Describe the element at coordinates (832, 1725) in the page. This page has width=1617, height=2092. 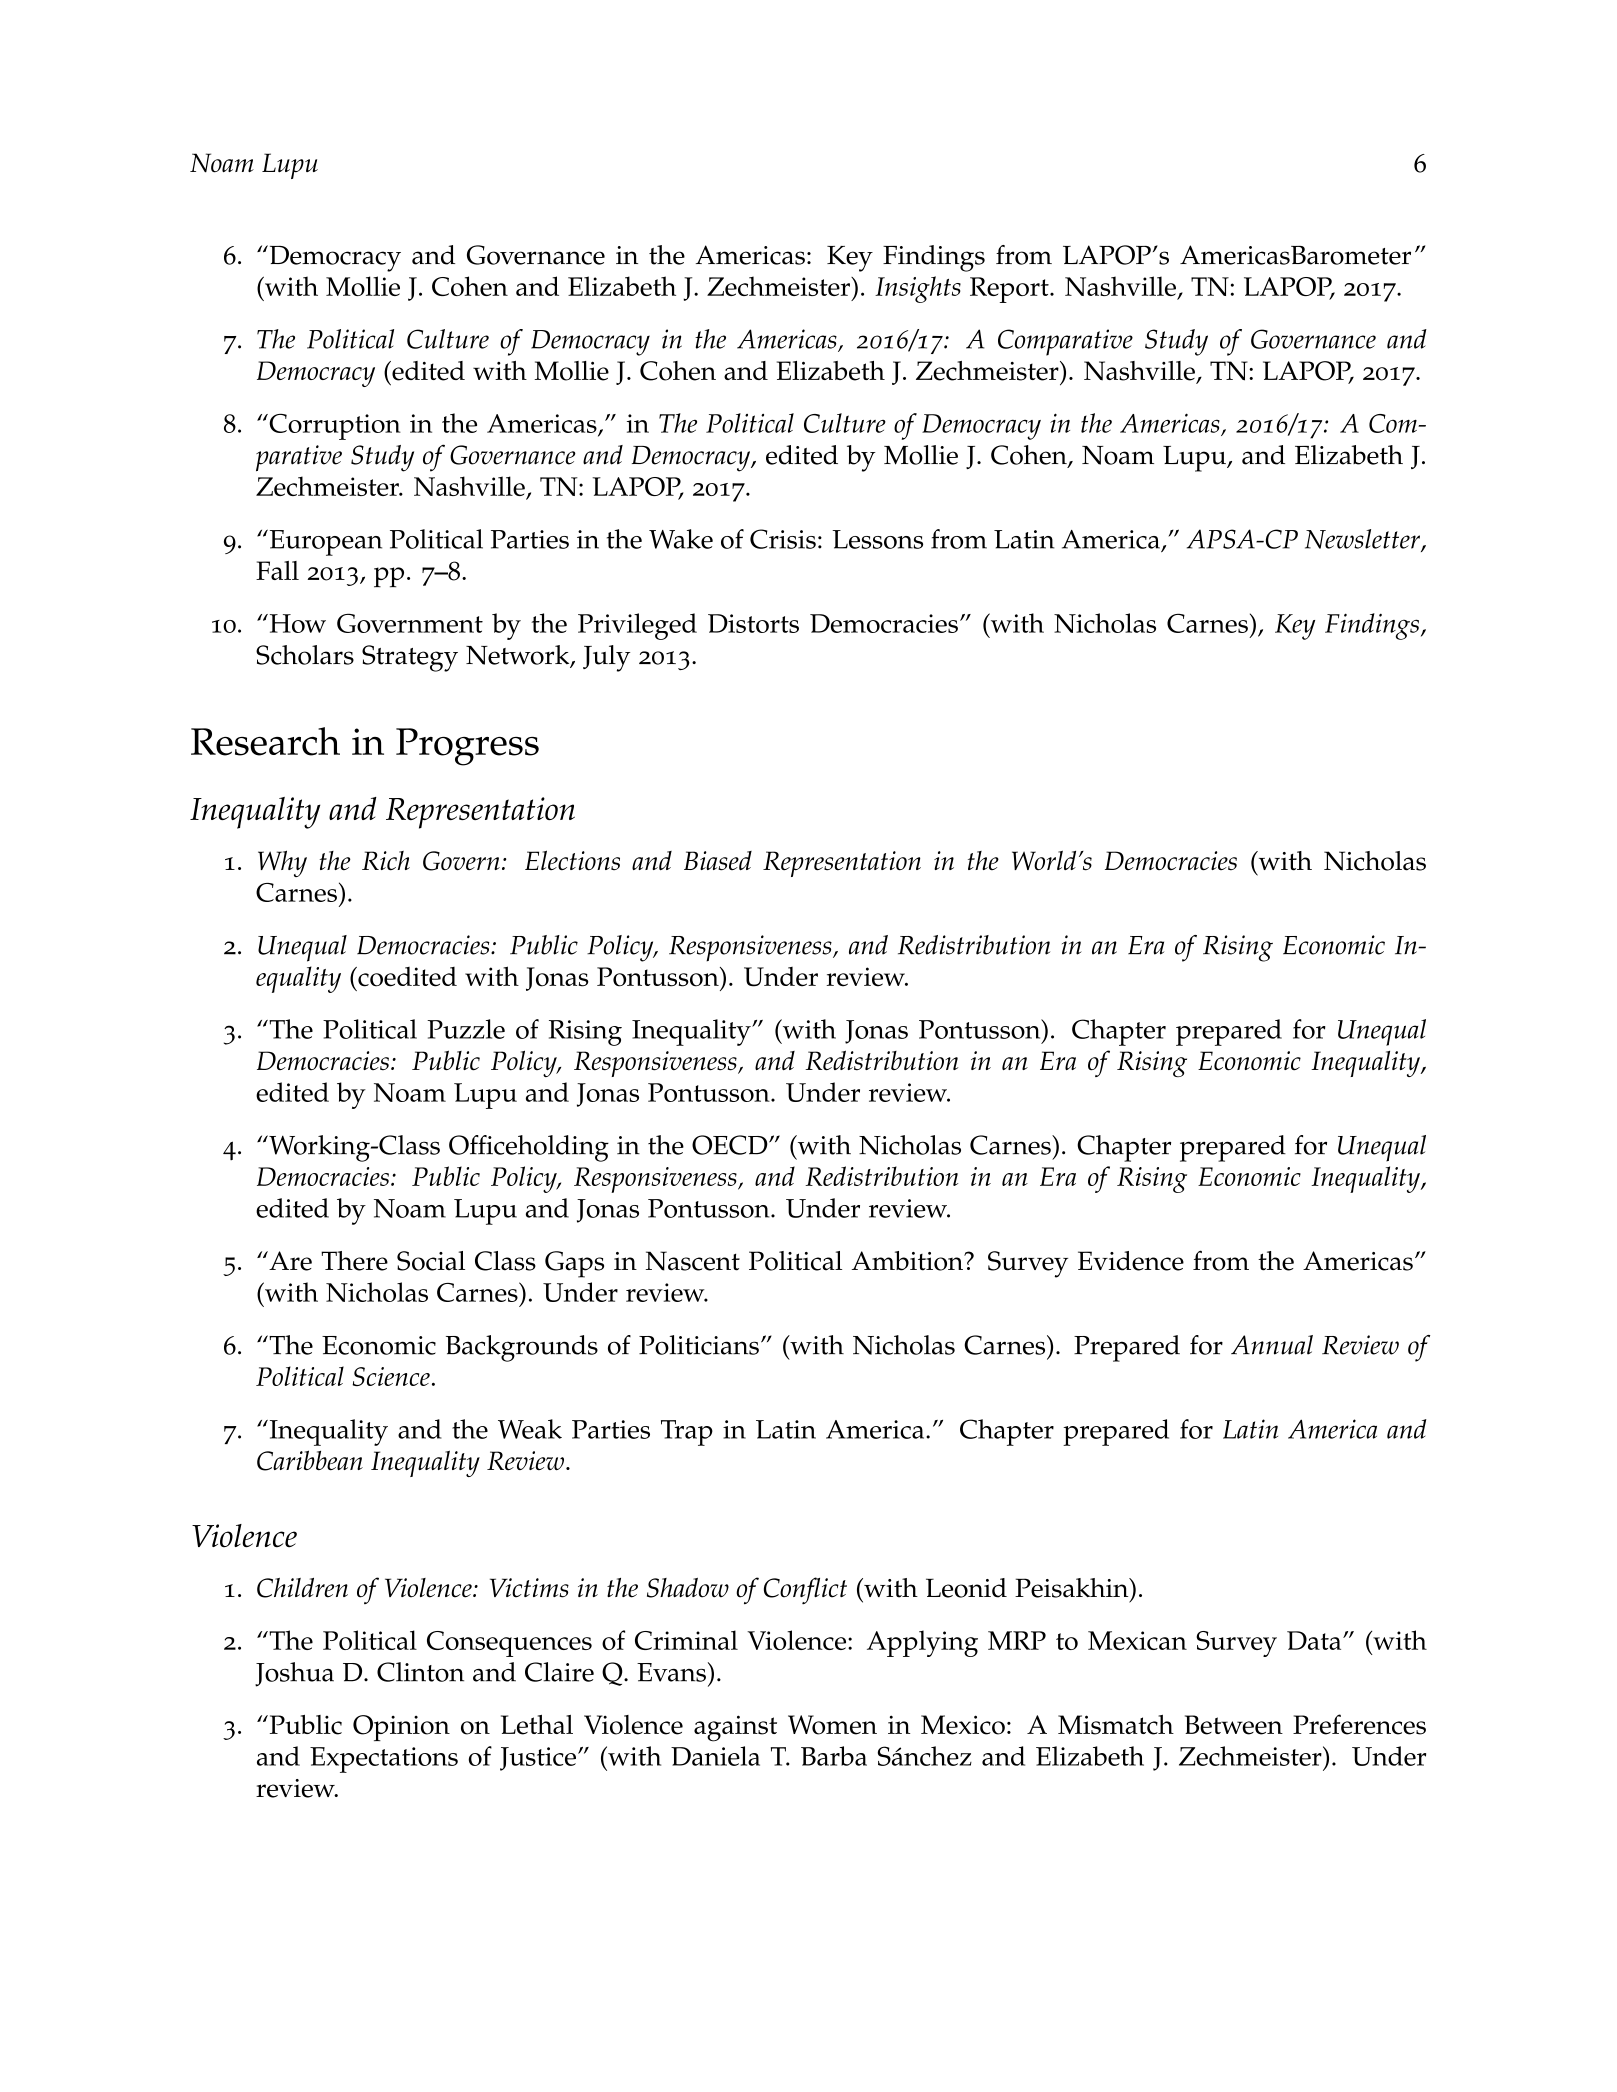
I see `Women` at that location.
